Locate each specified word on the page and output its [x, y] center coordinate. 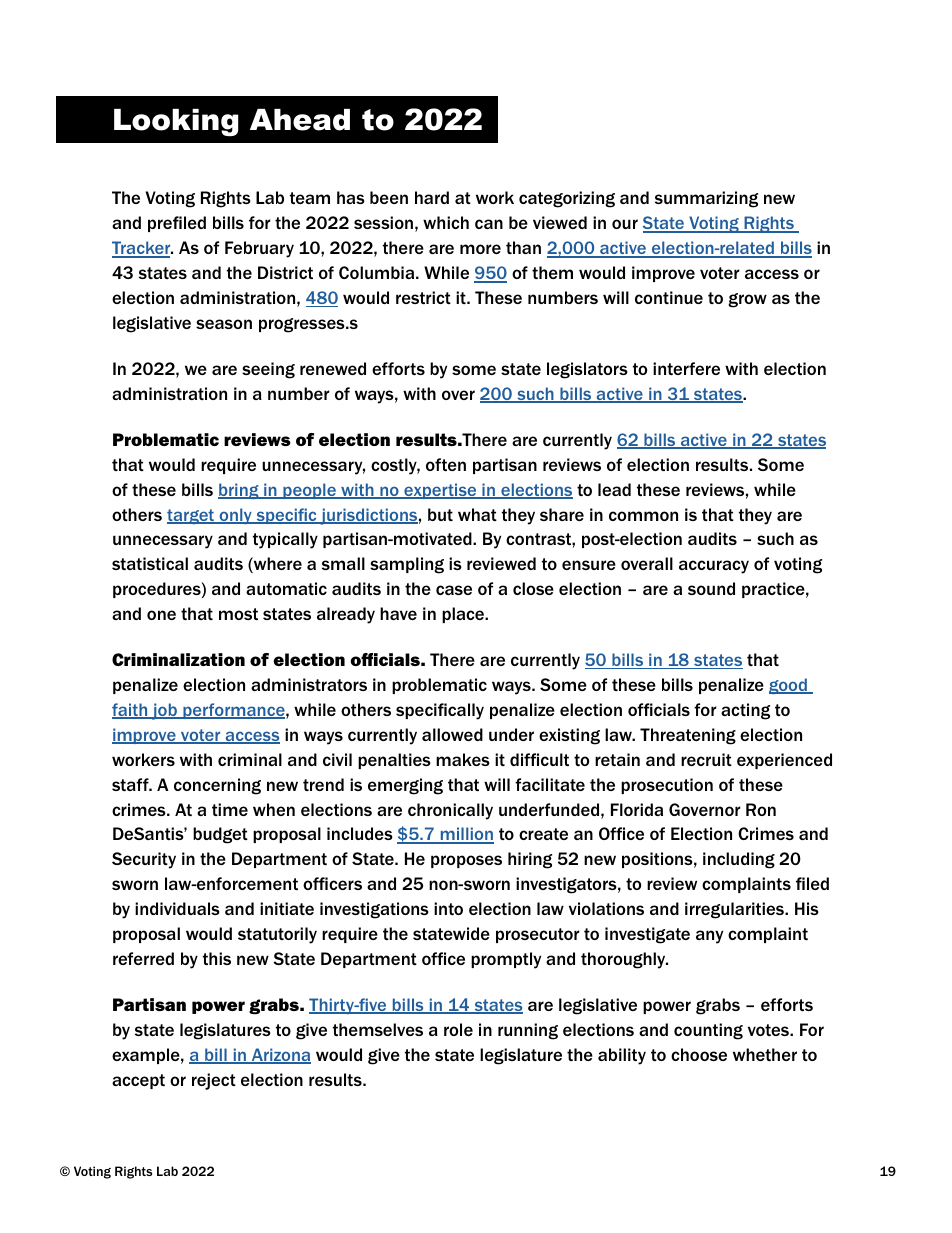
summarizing [706, 199]
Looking [176, 123]
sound [711, 588]
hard [432, 197]
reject [214, 1081]
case [454, 590]
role [458, 1029]
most [238, 614]
